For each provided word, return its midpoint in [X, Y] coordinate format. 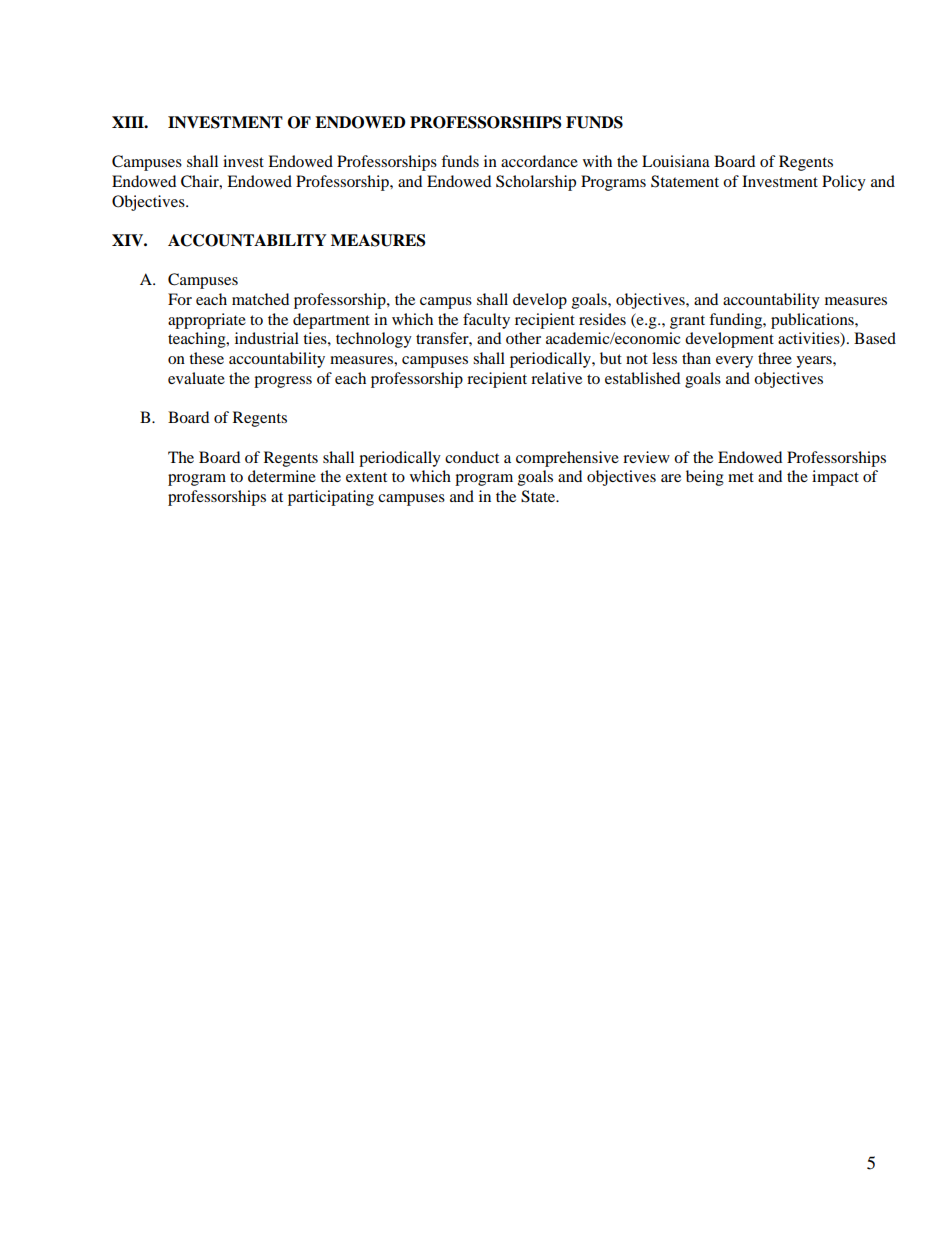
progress [283, 382]
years [815, 362]
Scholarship [536, 183]
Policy [844, 183]
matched [260, 299]
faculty [486, 321]
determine [282, 476]
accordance [539, 161]
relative [556, 378]
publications [813, 321]
